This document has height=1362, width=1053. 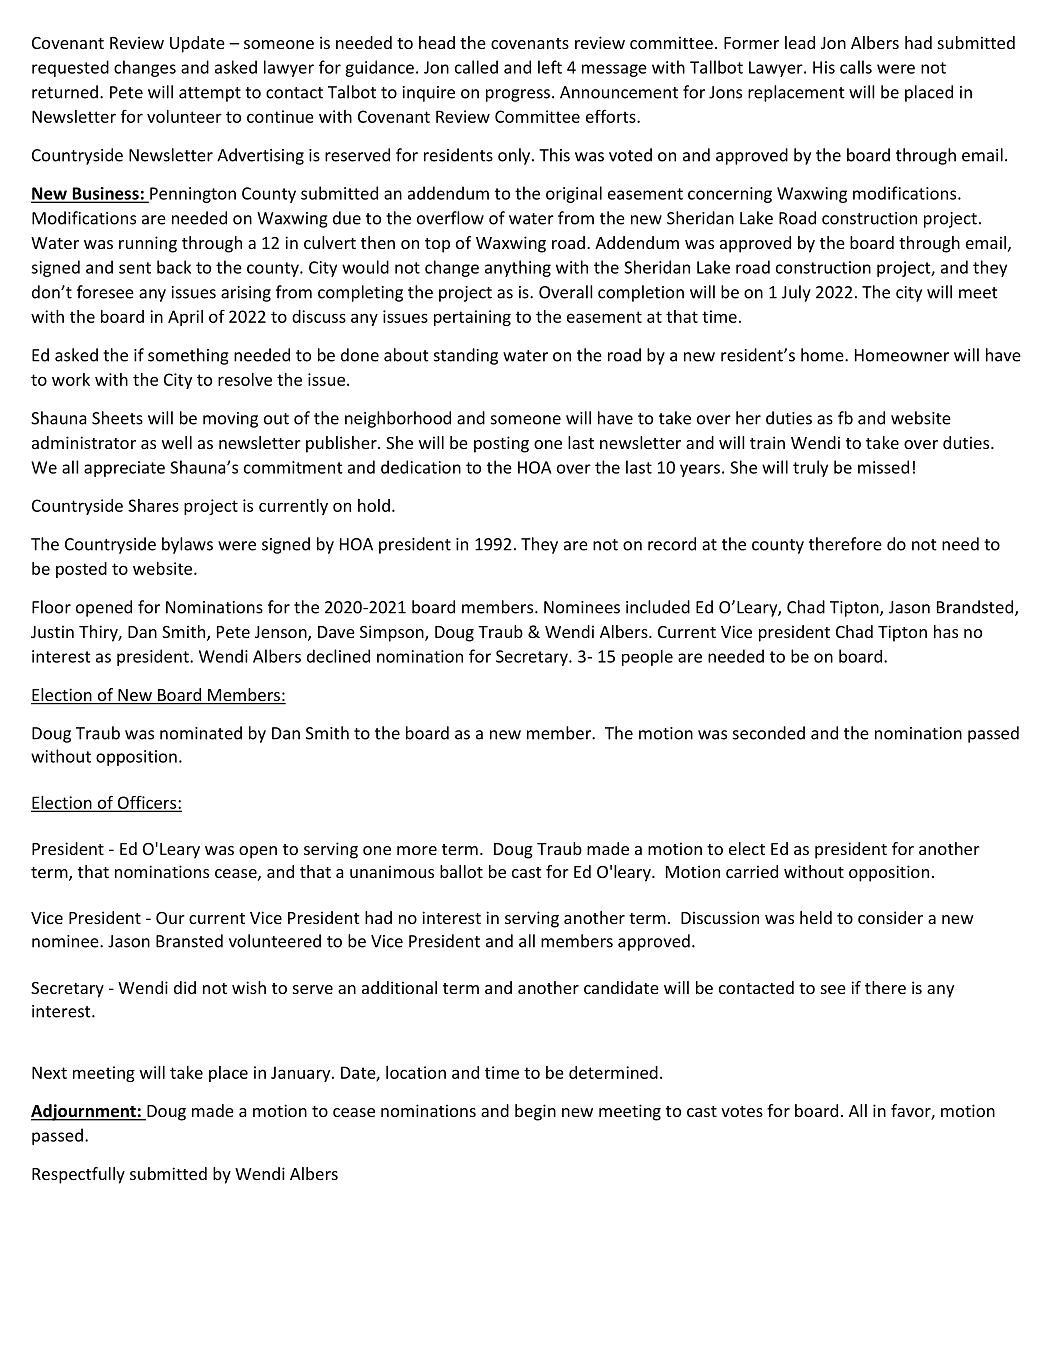 I want to click on ballot, so click(x=461, y=871).
